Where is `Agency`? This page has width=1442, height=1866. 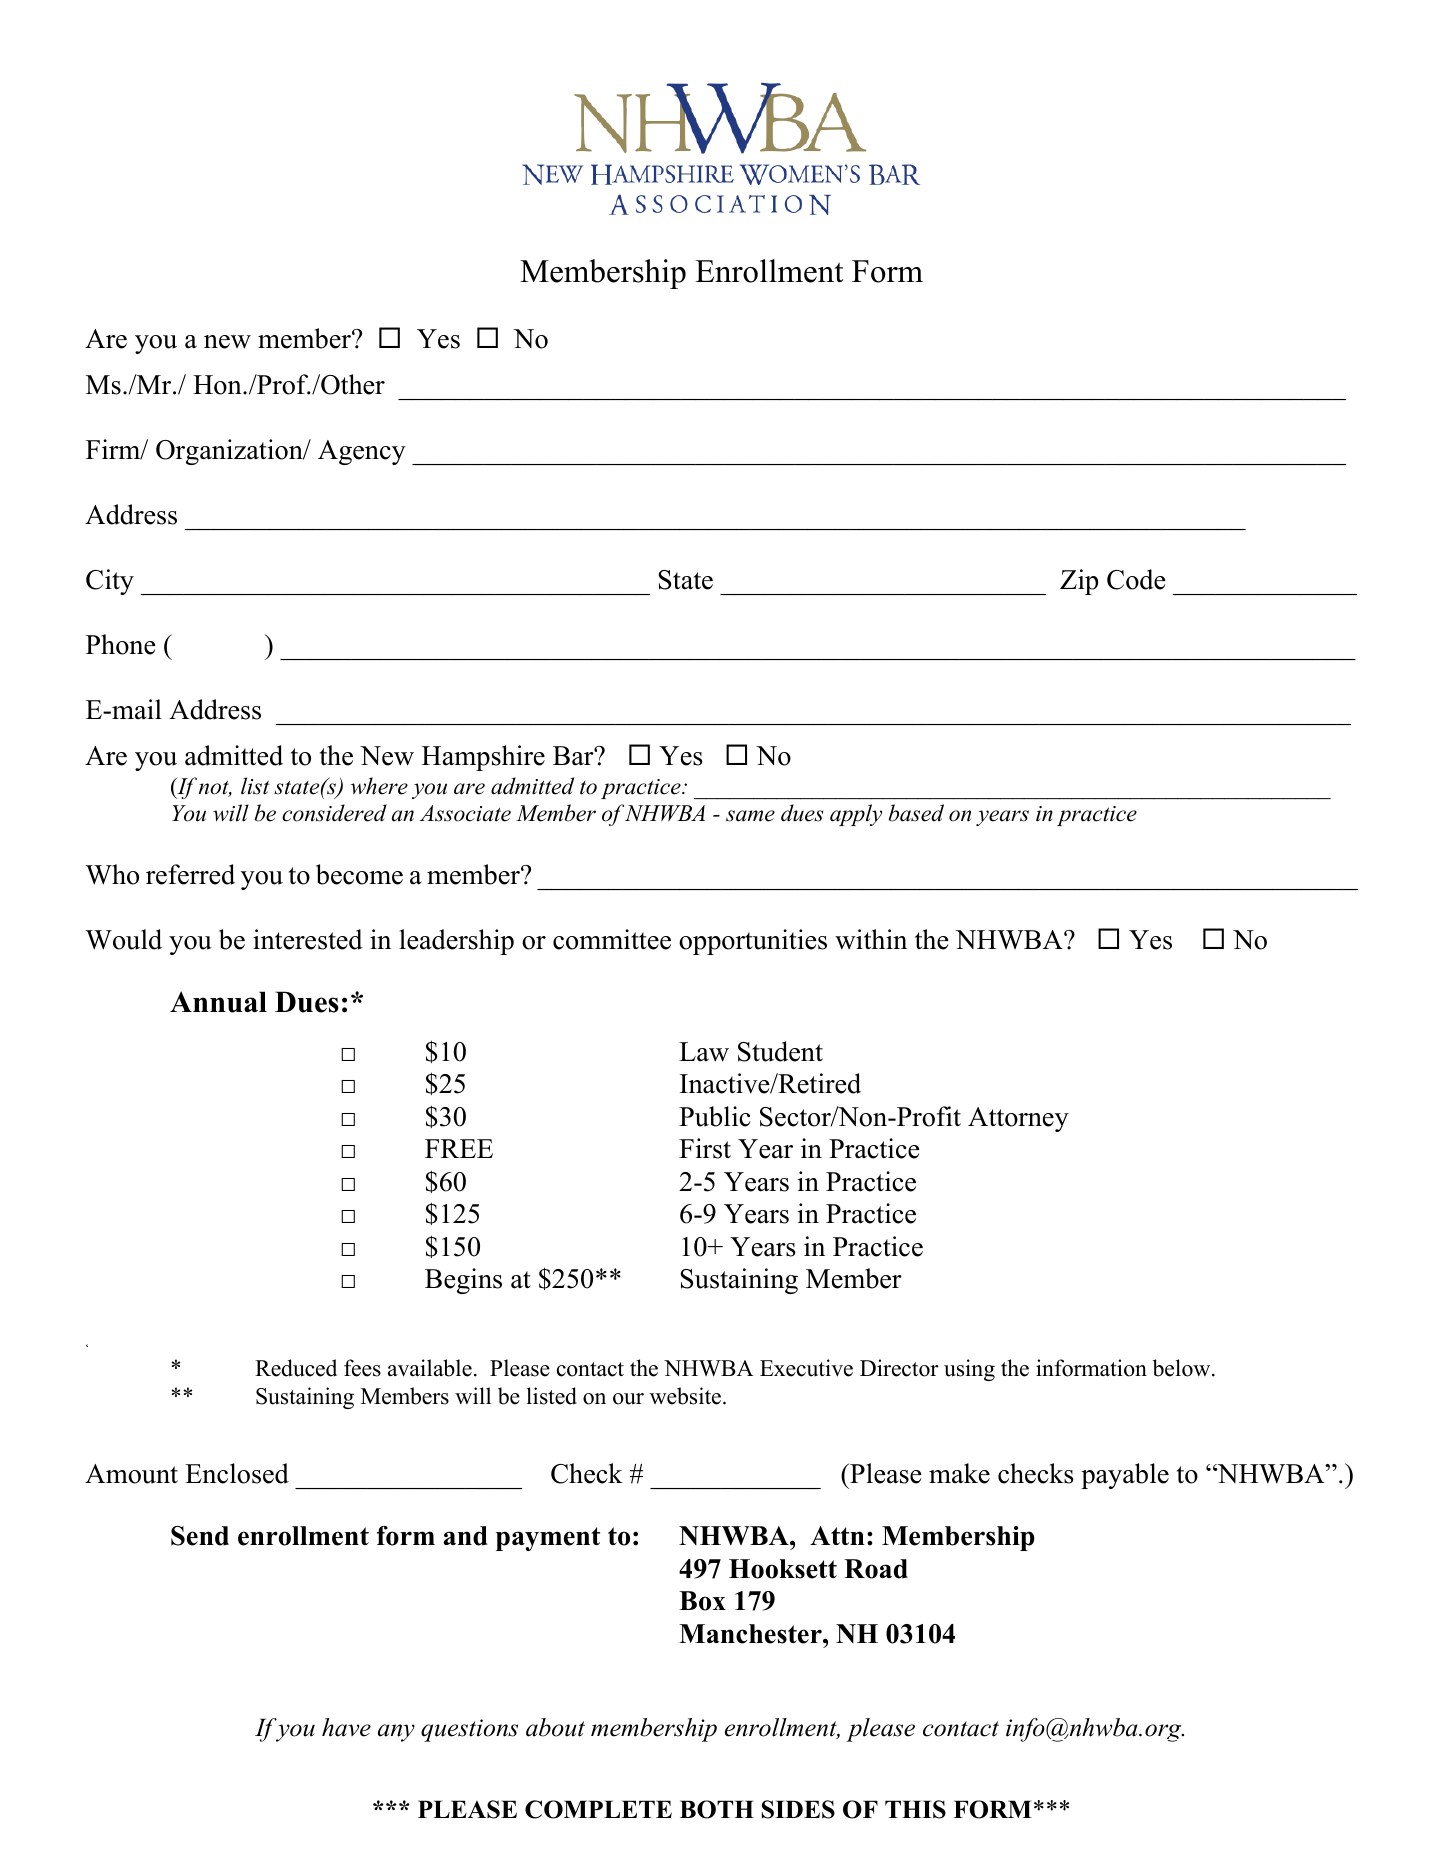 Agency is located at coordinates (362, 452).
